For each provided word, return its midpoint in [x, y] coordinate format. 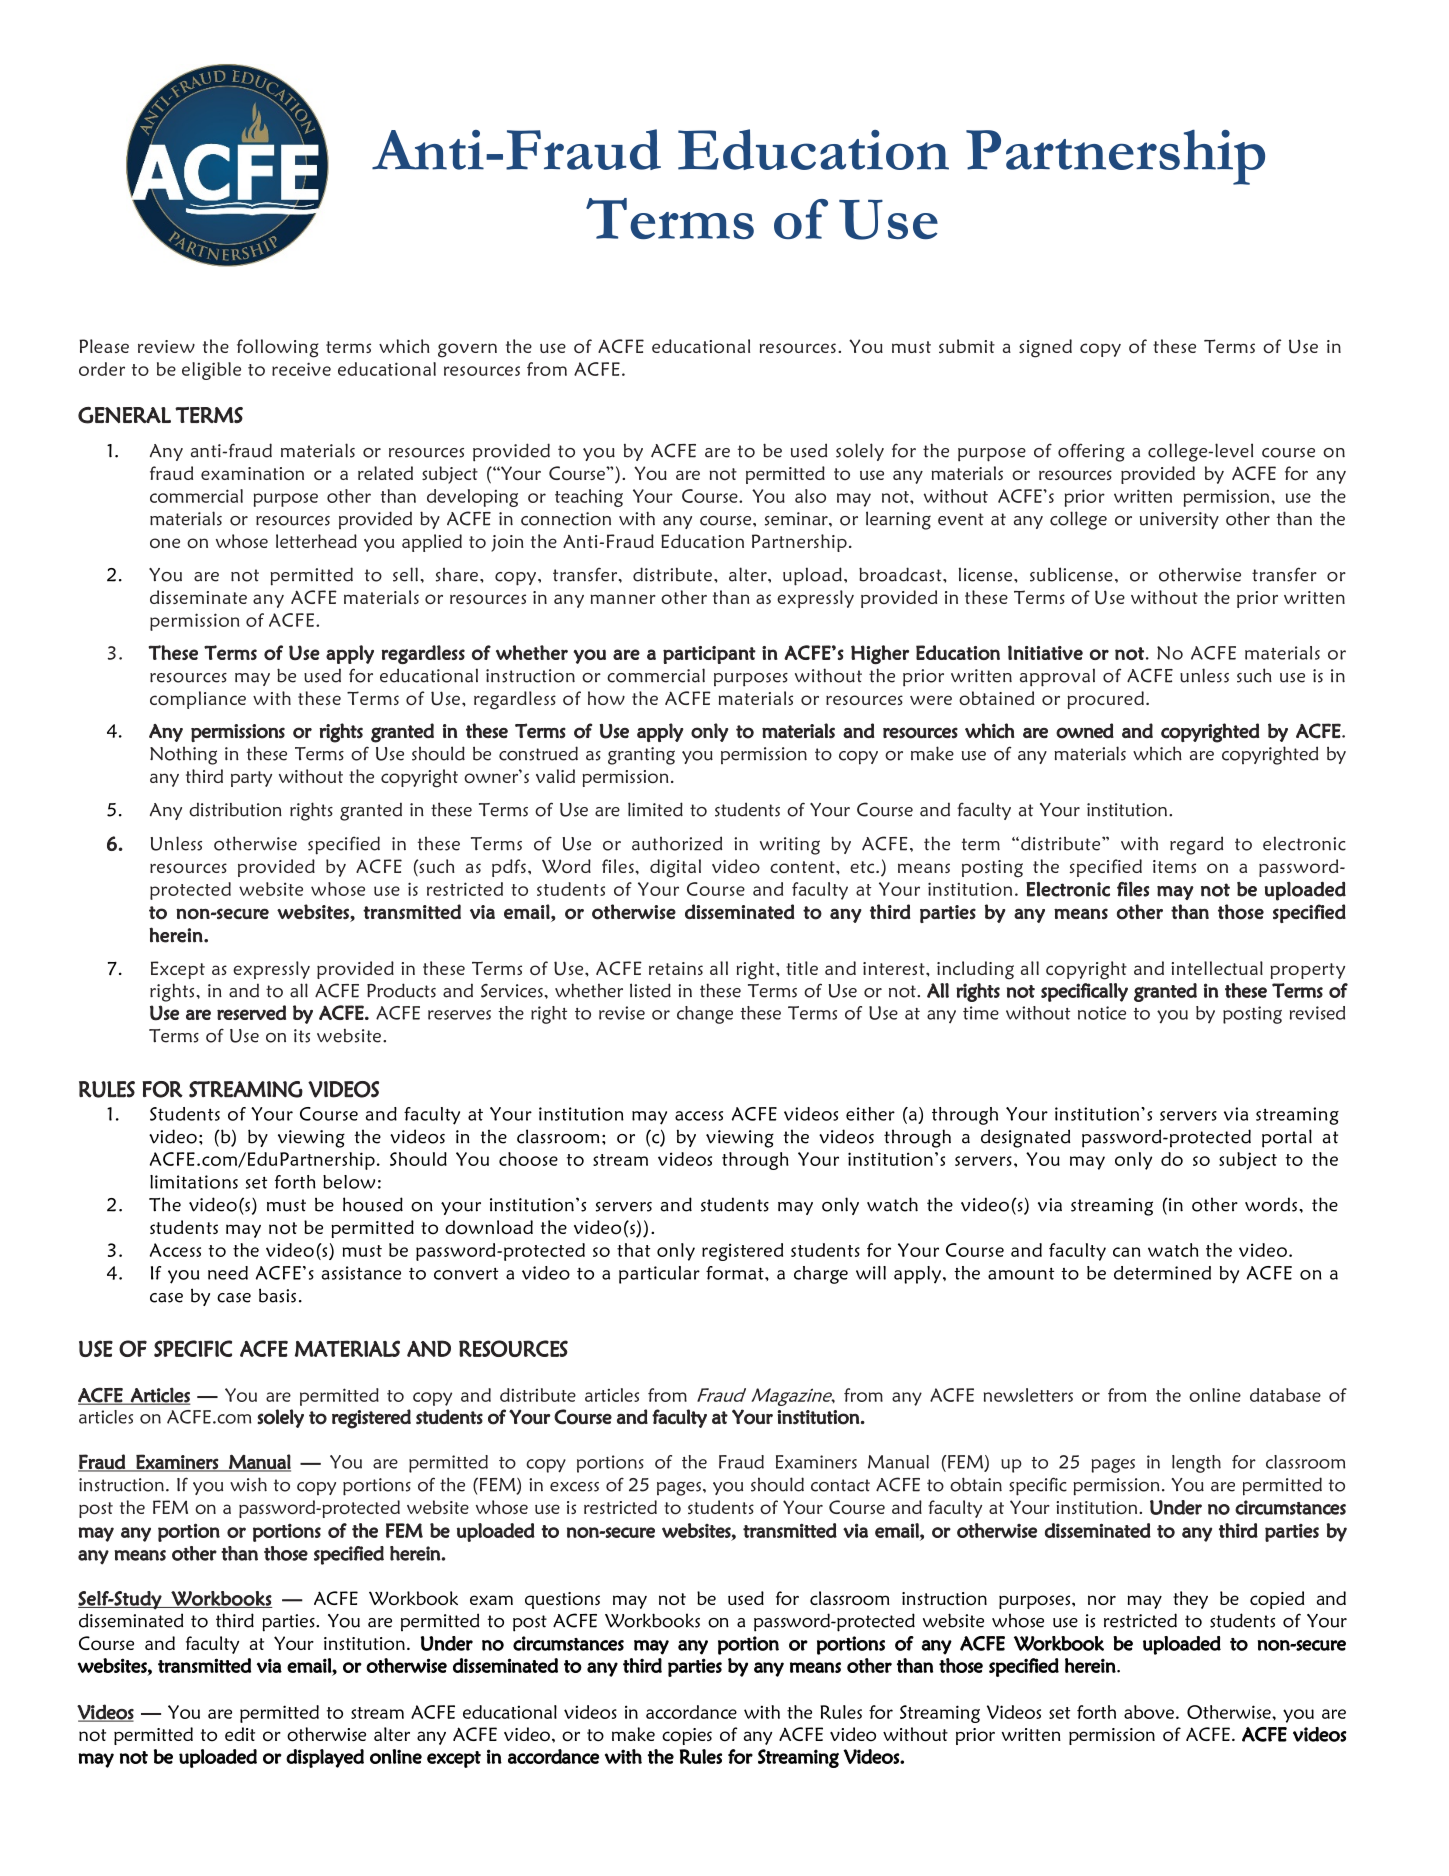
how [606, 698]
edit [240, 1734]
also [810, 496]
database [1285, 1395]
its [302, 1036]
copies [687, 1736]
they [1190, 1600]
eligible [211, 371]
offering [1091, 452]
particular [659, 1275]
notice [1102, 1013]
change [705, 1015]
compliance [198, 700]
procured [1105, 700]
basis [277, 1295]
